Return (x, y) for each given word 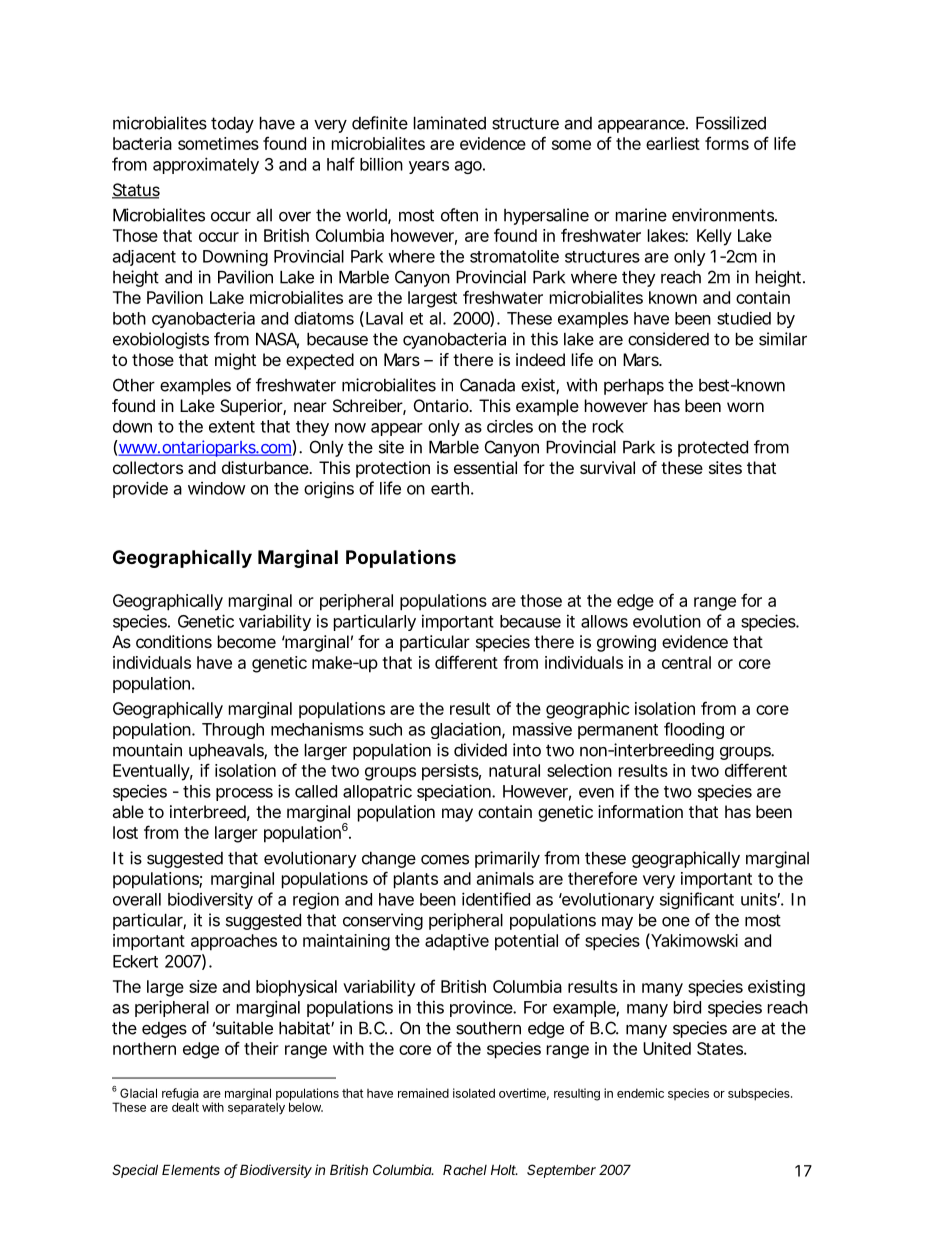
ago (468, 167)
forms (727, 143)
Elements (191, 1169)
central (686, 662)
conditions (174, 641)
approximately (206, 165)
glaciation (466, 730)
